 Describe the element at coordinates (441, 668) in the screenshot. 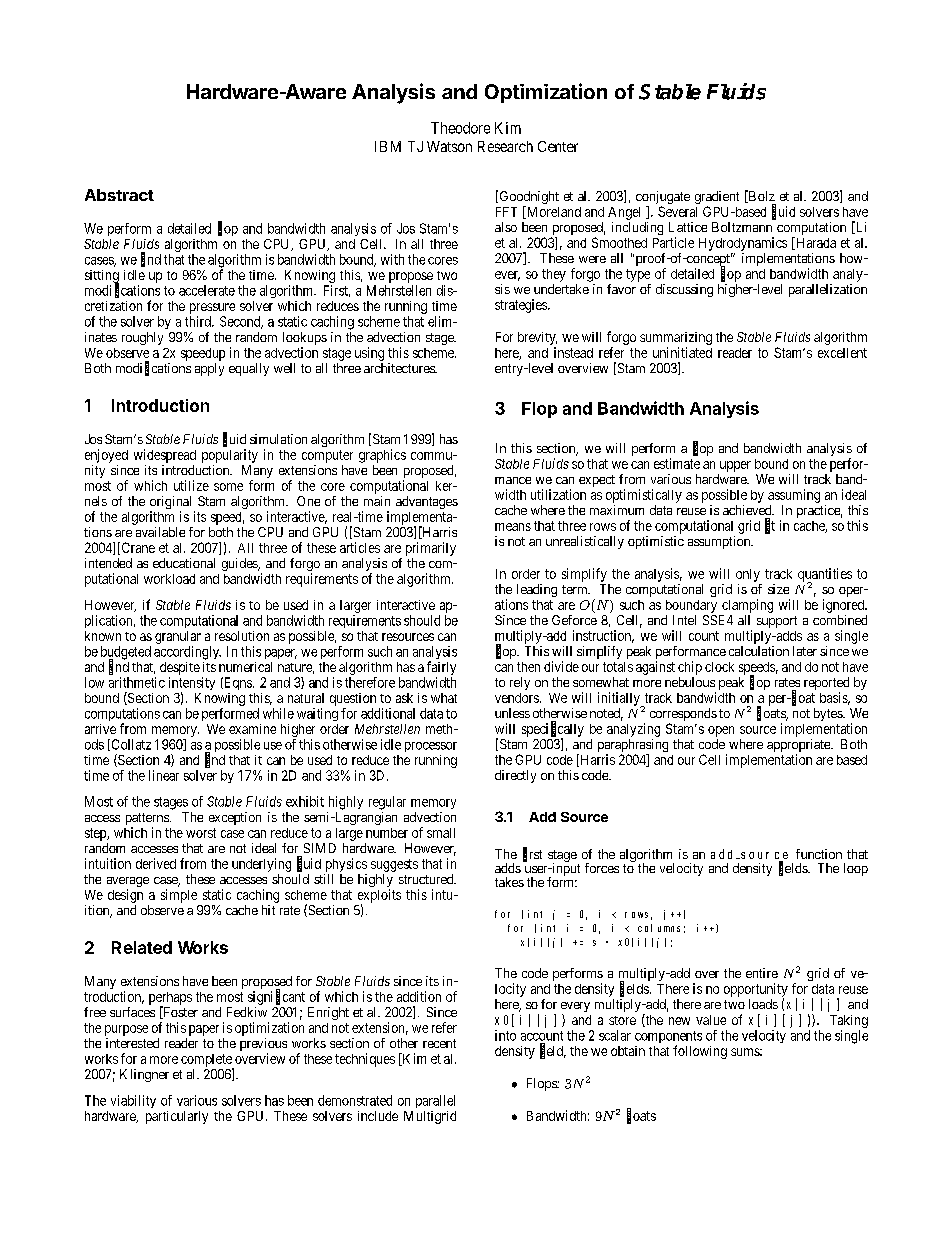

I see `fairly` at that location.
